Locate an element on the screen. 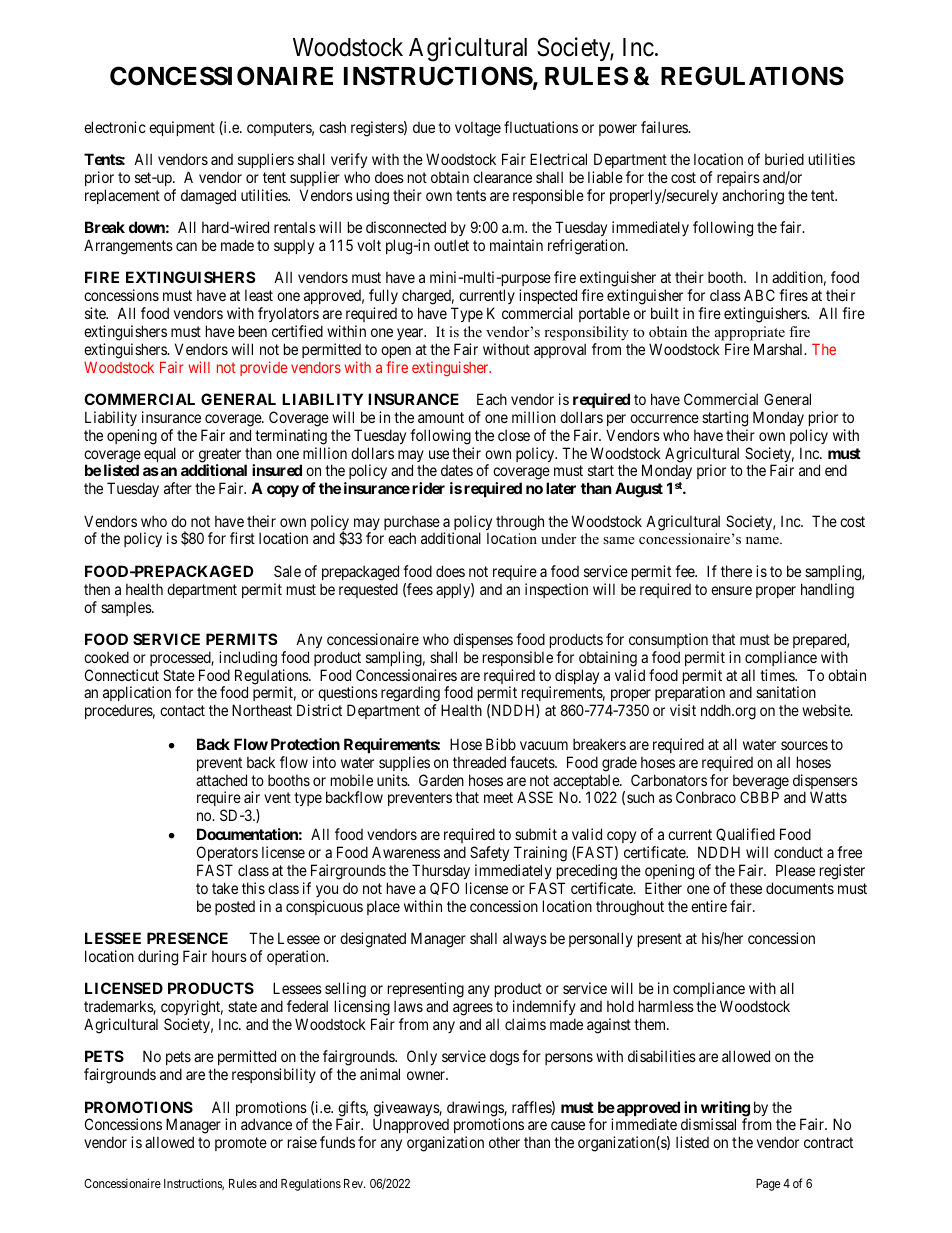 This screenshot has height=1233, width=952. Operators is located at coordinates (227, 855).
